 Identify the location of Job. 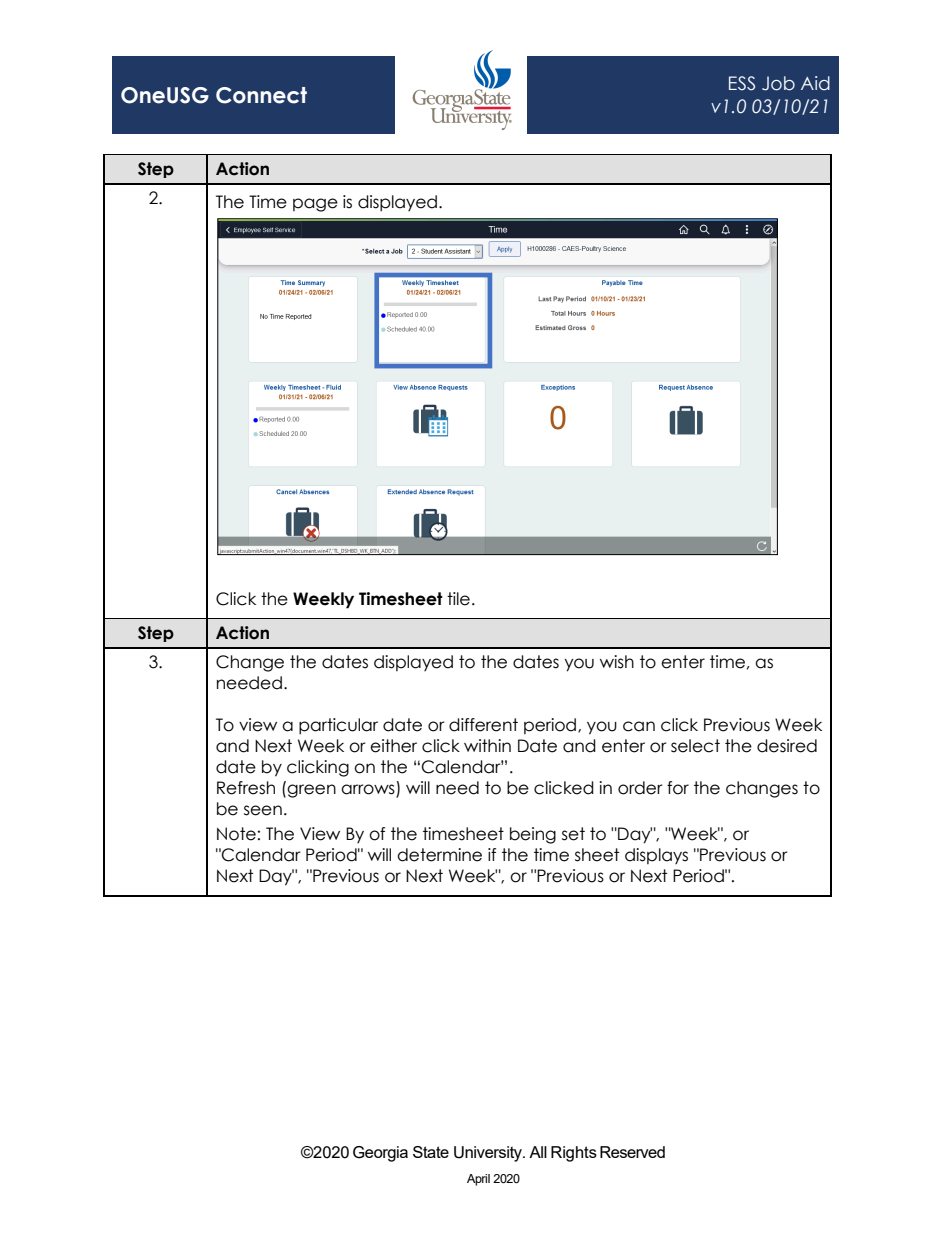
(778, 83).
